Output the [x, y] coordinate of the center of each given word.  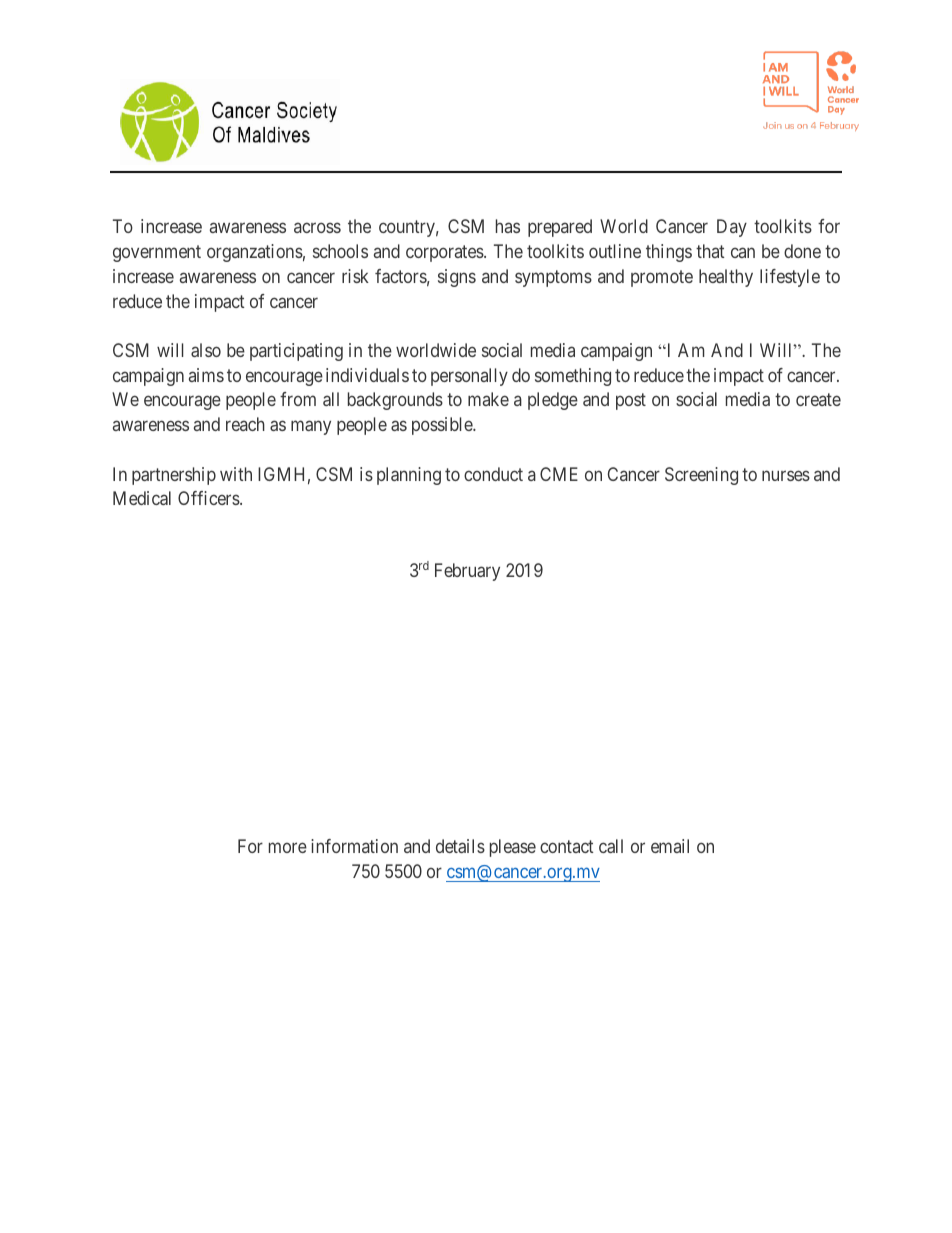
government [157, 253]
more [288, 847]
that [710, 251]
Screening [701, 476]
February [467, 572]
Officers [209, 498]
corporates [445, 253]
